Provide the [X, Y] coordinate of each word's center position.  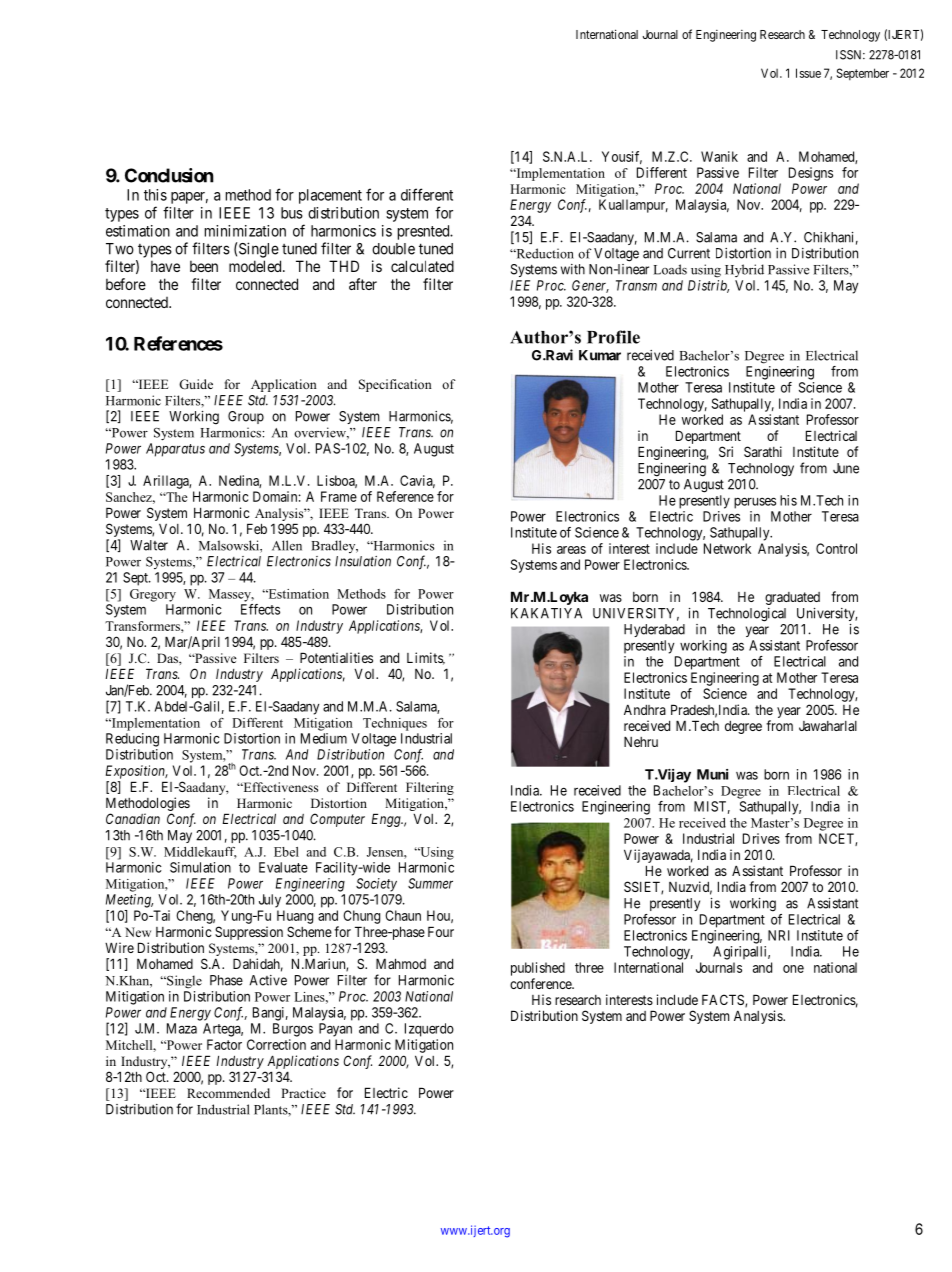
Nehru [641, 741]
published [538, 969]
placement [330, 196]
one [793, 969]
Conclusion [169, 175]
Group [246, 417]
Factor [224, 1044]
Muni [712, 774]
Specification [395, 385]
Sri [726, 451]
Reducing [132, 740]
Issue [808, 73]
